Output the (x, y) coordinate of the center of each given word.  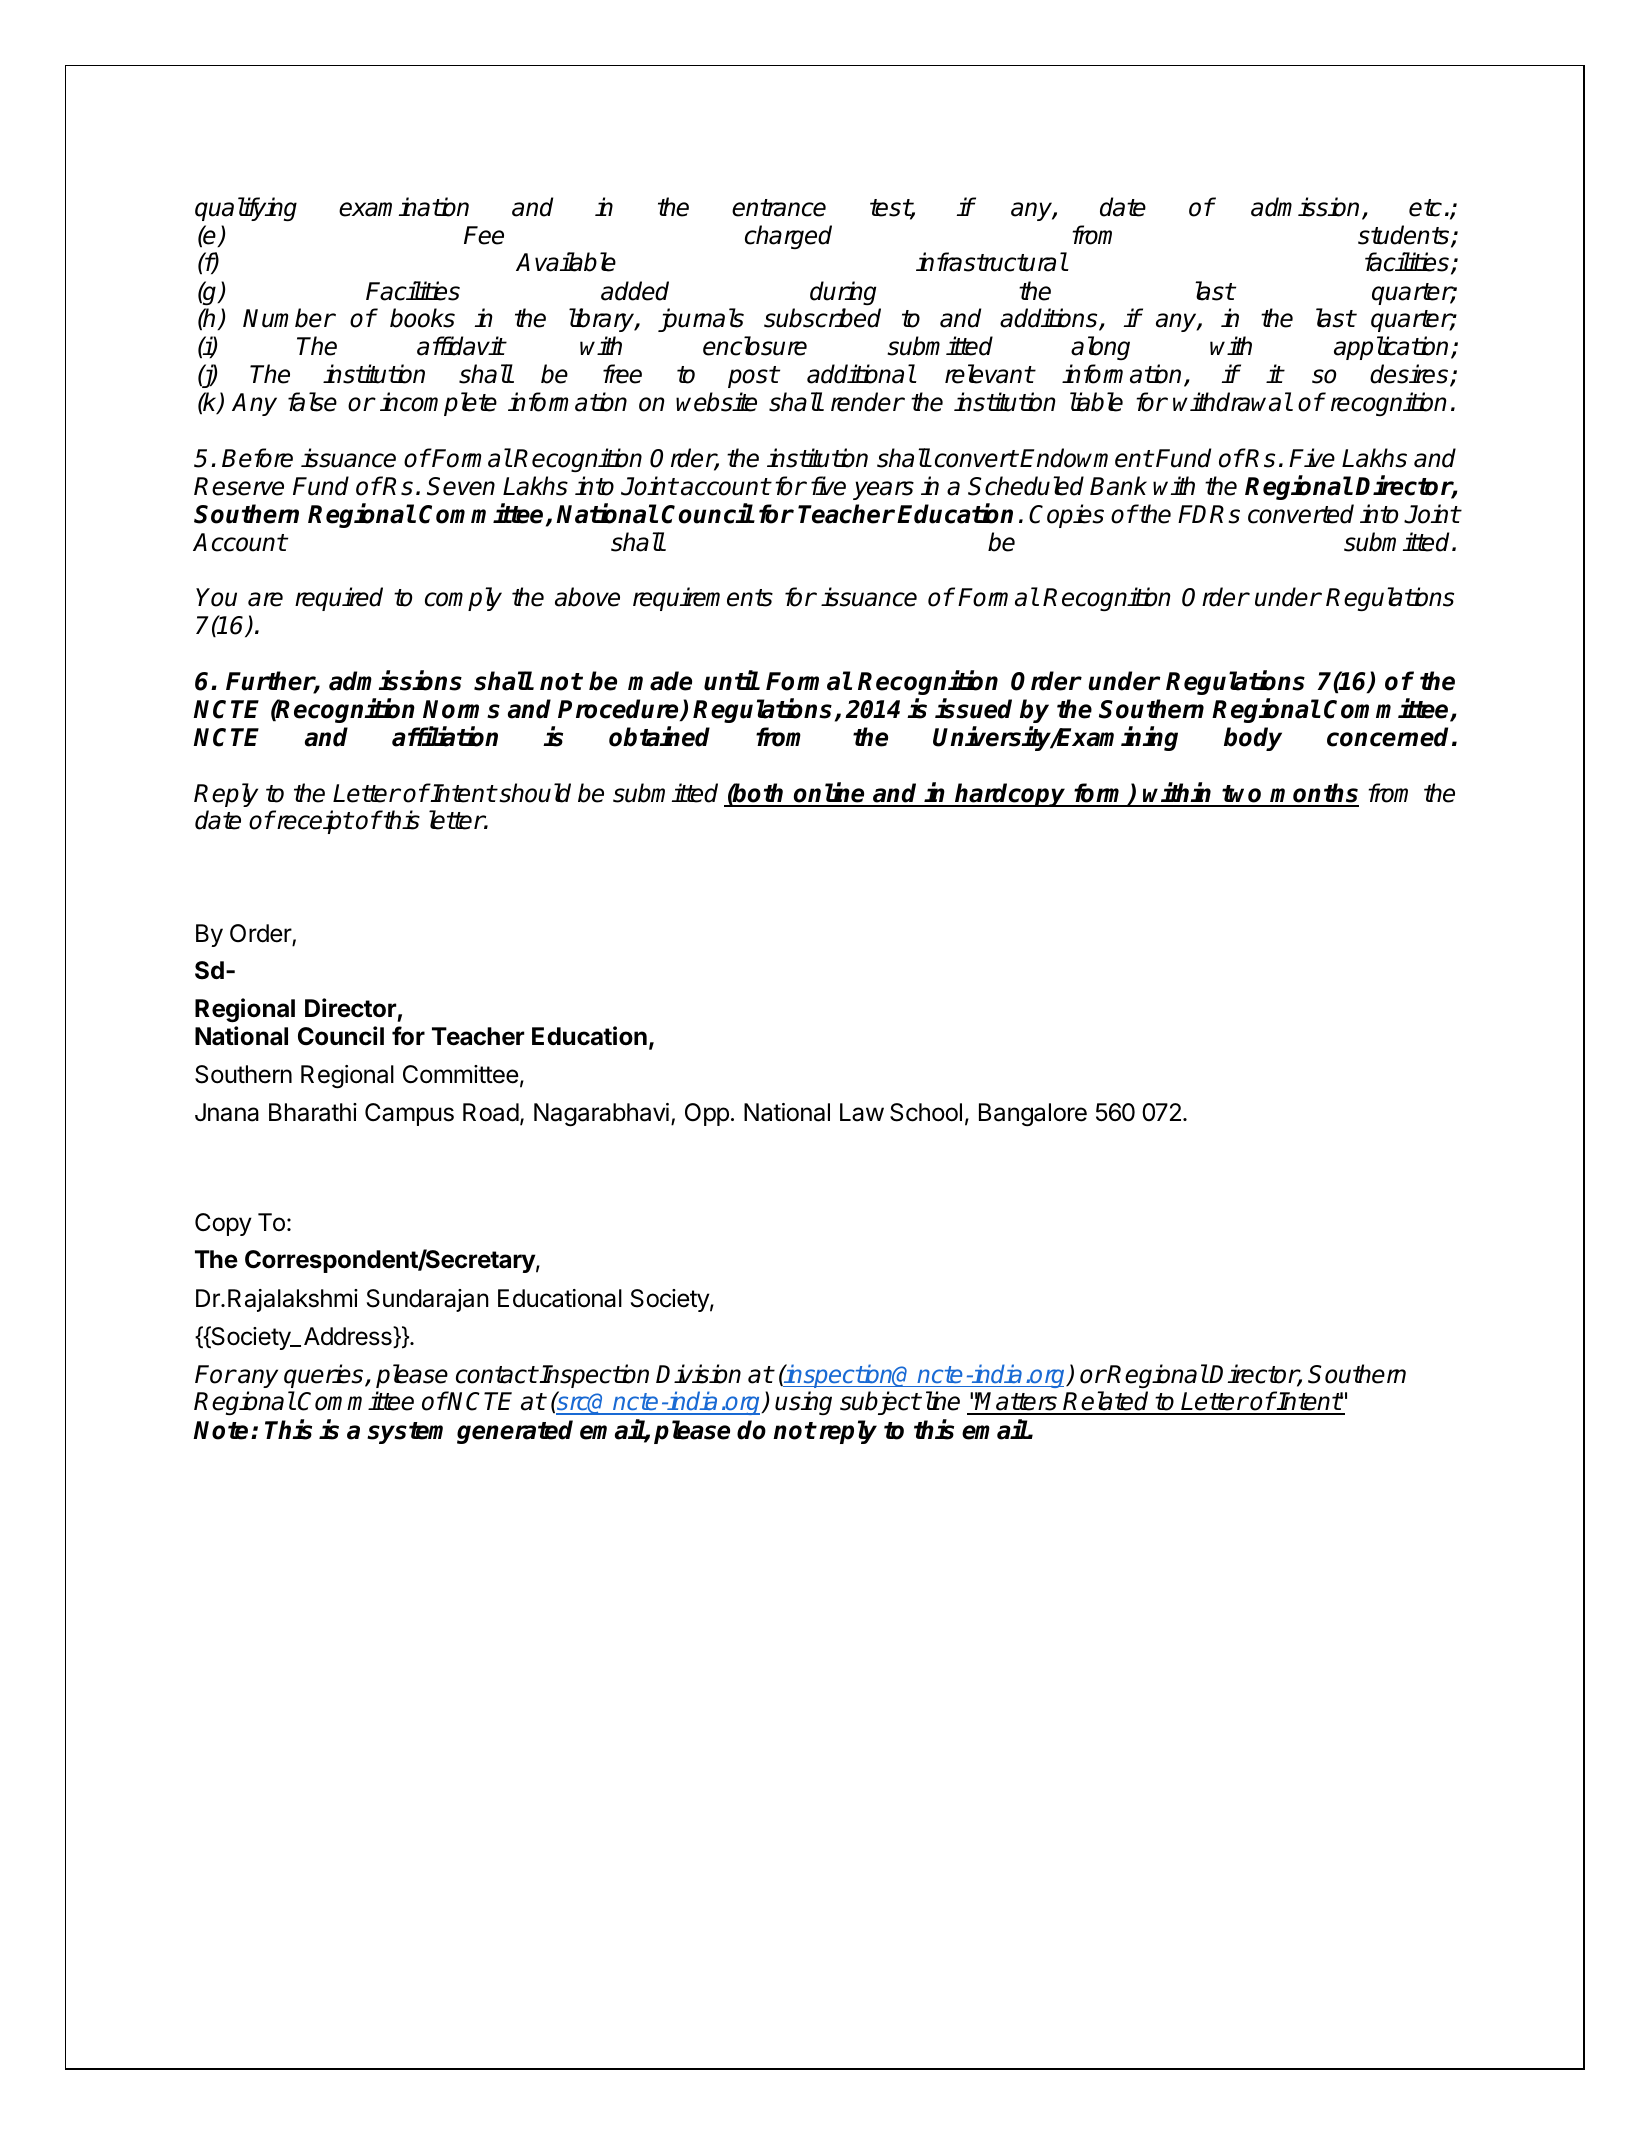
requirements (703, 599)
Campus (409, 1114)
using (803, 1403)
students (1405, 236)
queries (325, 1376)
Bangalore (1033, 1115)
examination (404, 207)
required (339, 599)
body (1253, 739)
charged (788, 237)
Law (862, 1112)
